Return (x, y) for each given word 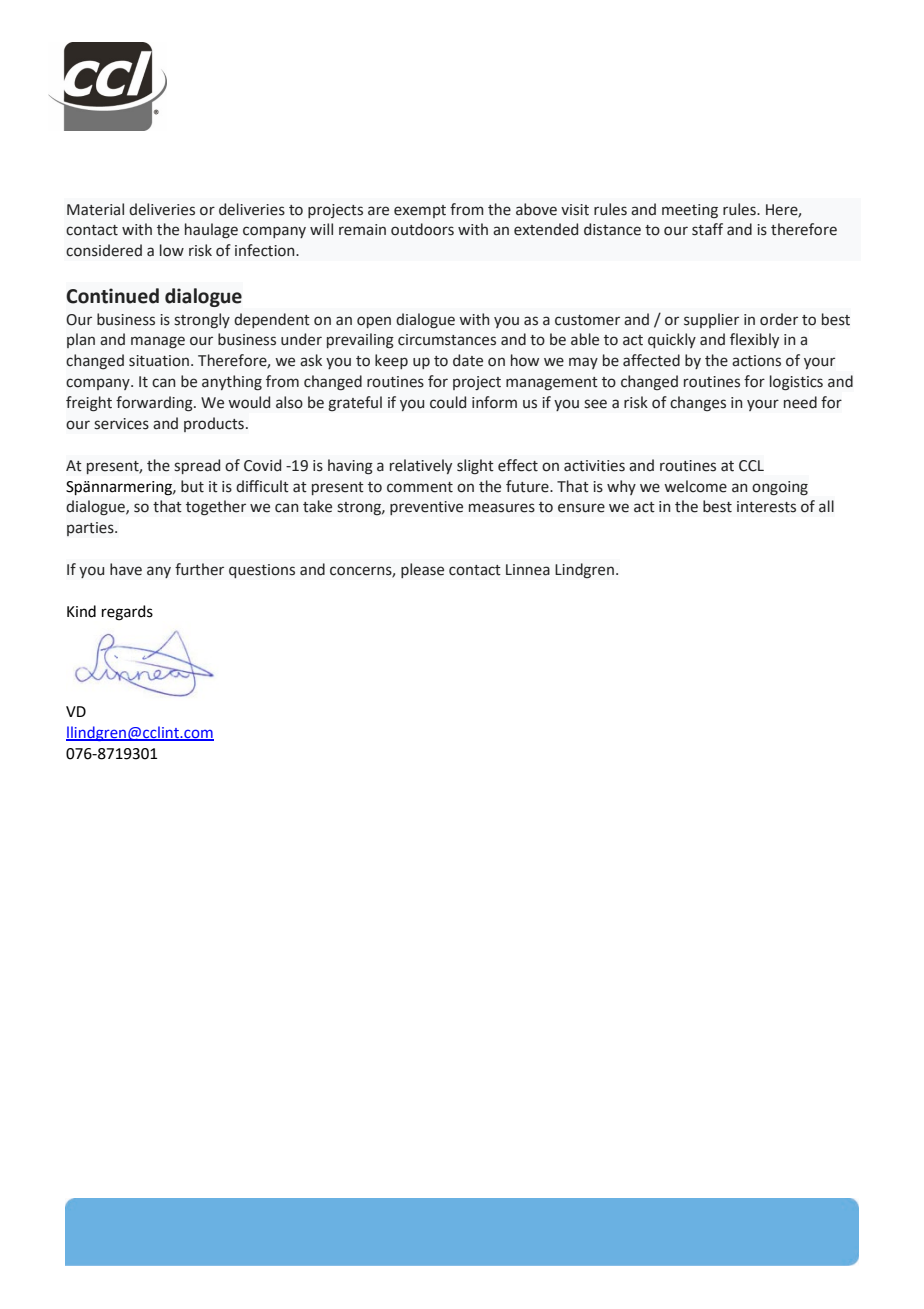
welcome (695, 486)
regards (127, 613)
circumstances (447, 340)
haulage (211, 231)
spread (197, 466)
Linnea (528, 570)
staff (707, 229)
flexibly (754, 340)
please (422, 570)
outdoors (422, 229)
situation (159, 361)
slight (475, 467)
